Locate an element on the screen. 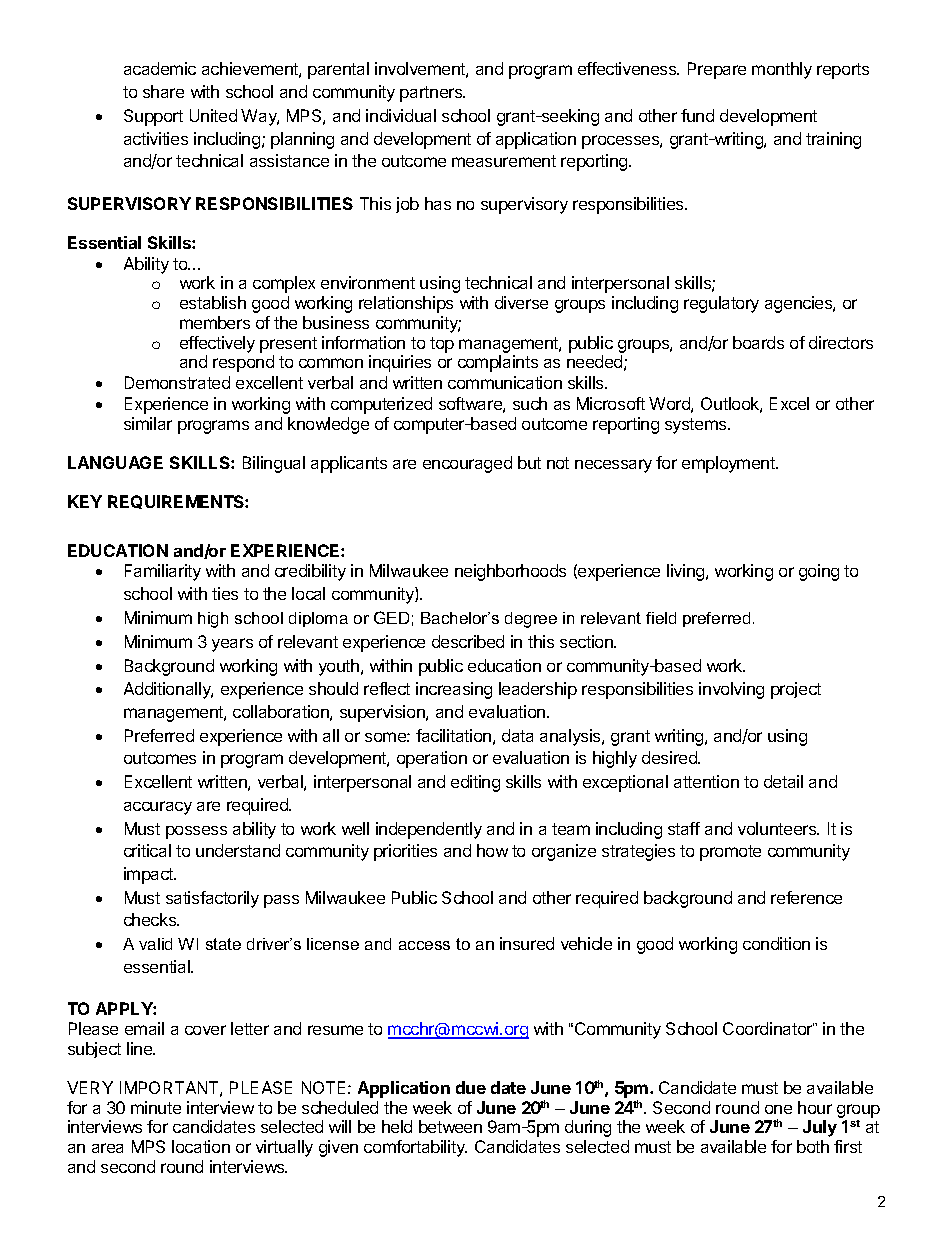  between is located at coordinates (450, 1126).
